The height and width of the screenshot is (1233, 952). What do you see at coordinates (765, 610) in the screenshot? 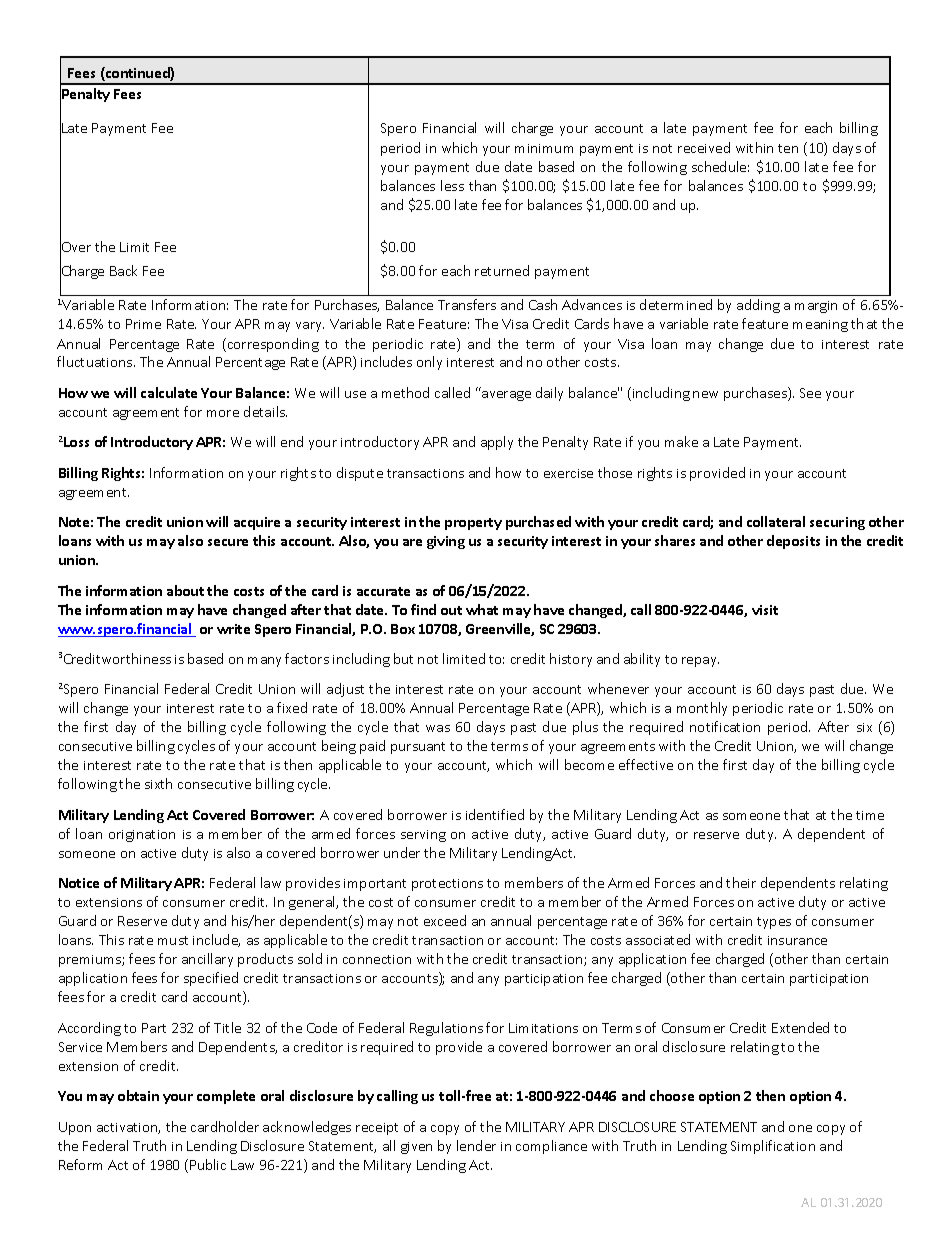
I see `visit` at bounding box center [765, 610].
